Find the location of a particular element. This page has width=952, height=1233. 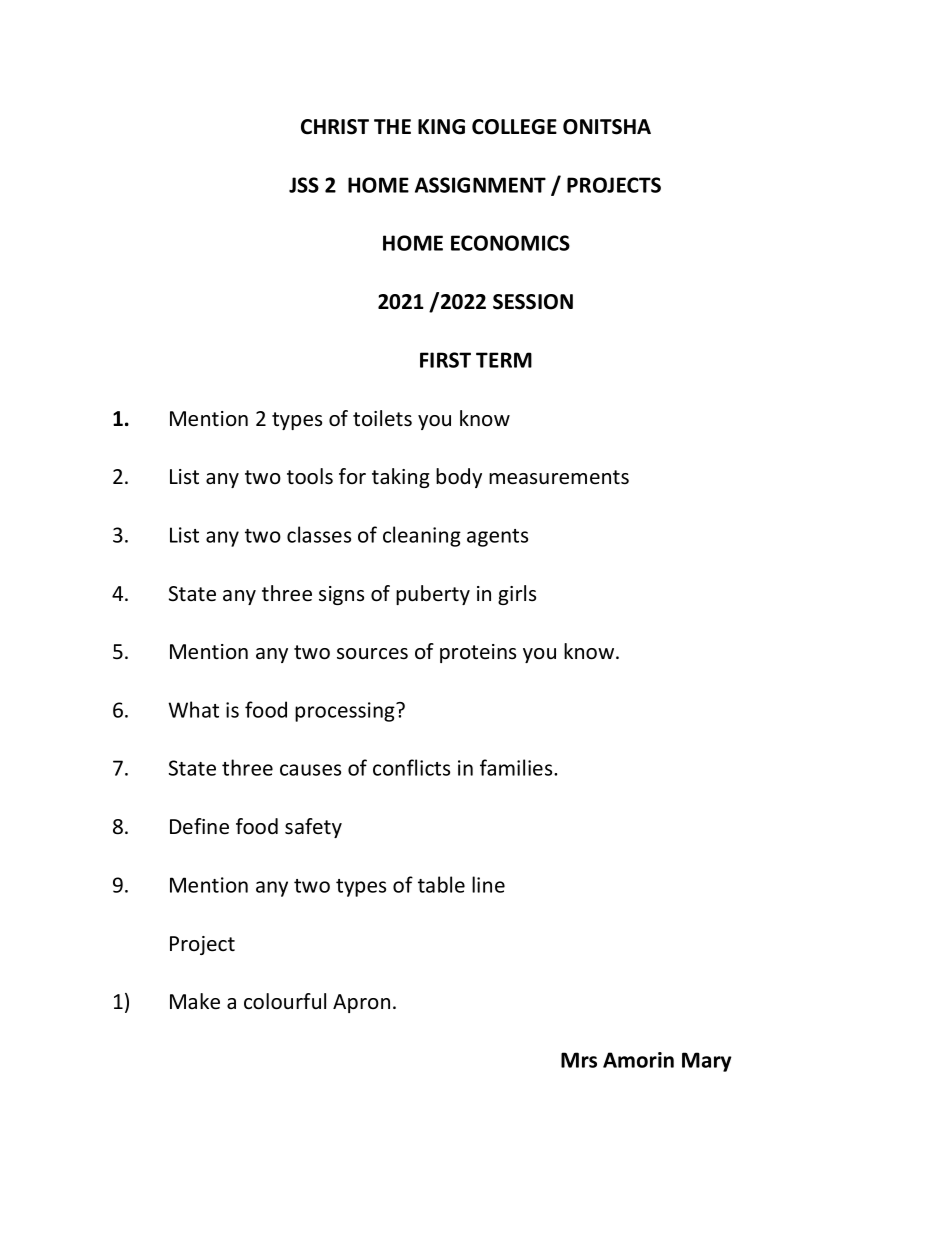

COLLEGE is located at coordinates (514, 127).
